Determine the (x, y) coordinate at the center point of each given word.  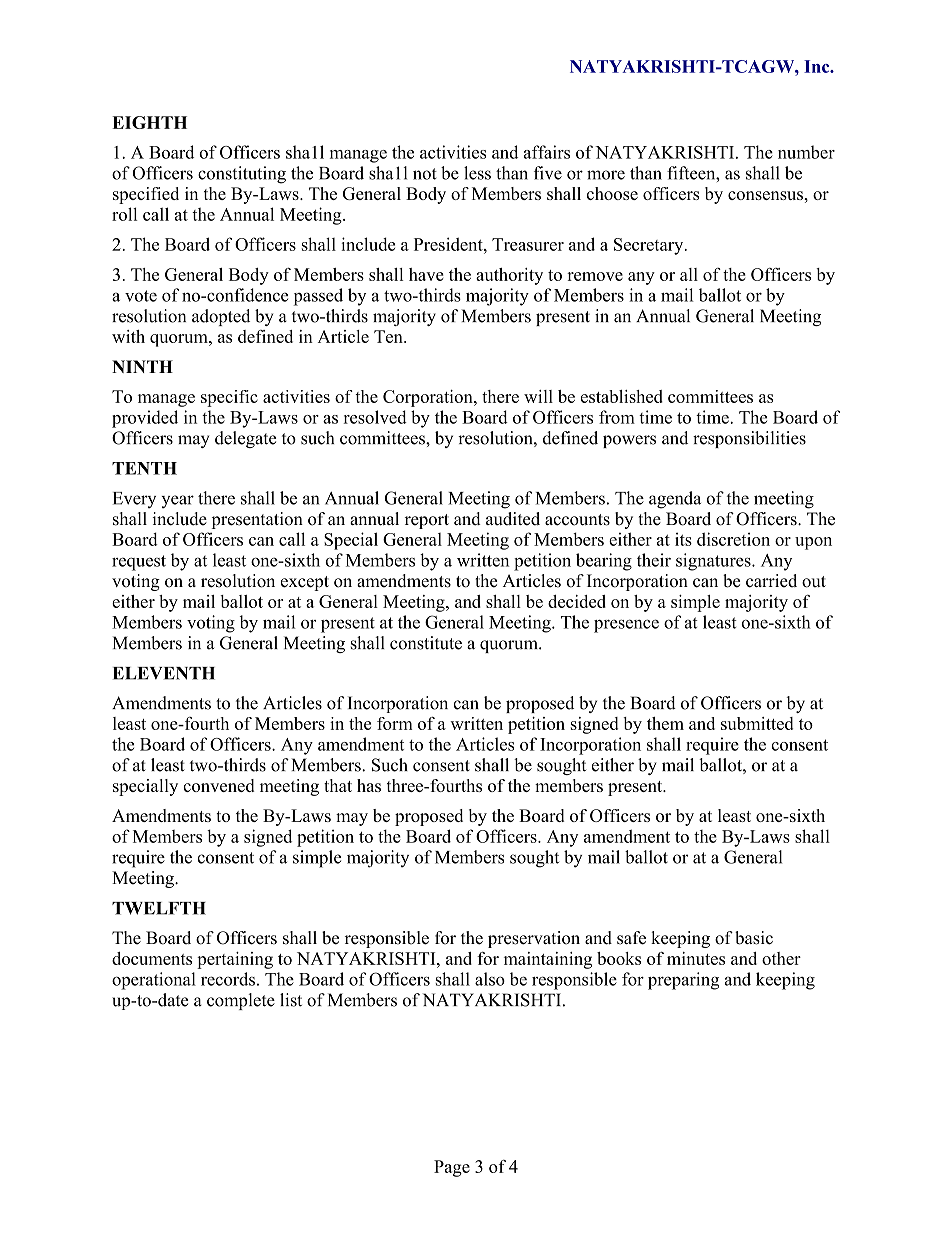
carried (771, 581)
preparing (683, 981)
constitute (426, 643)
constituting (242, 175)
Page (452, 1168)
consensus (766, 195)
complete (241, 1001)
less (477, 173)
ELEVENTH (164, 673)
